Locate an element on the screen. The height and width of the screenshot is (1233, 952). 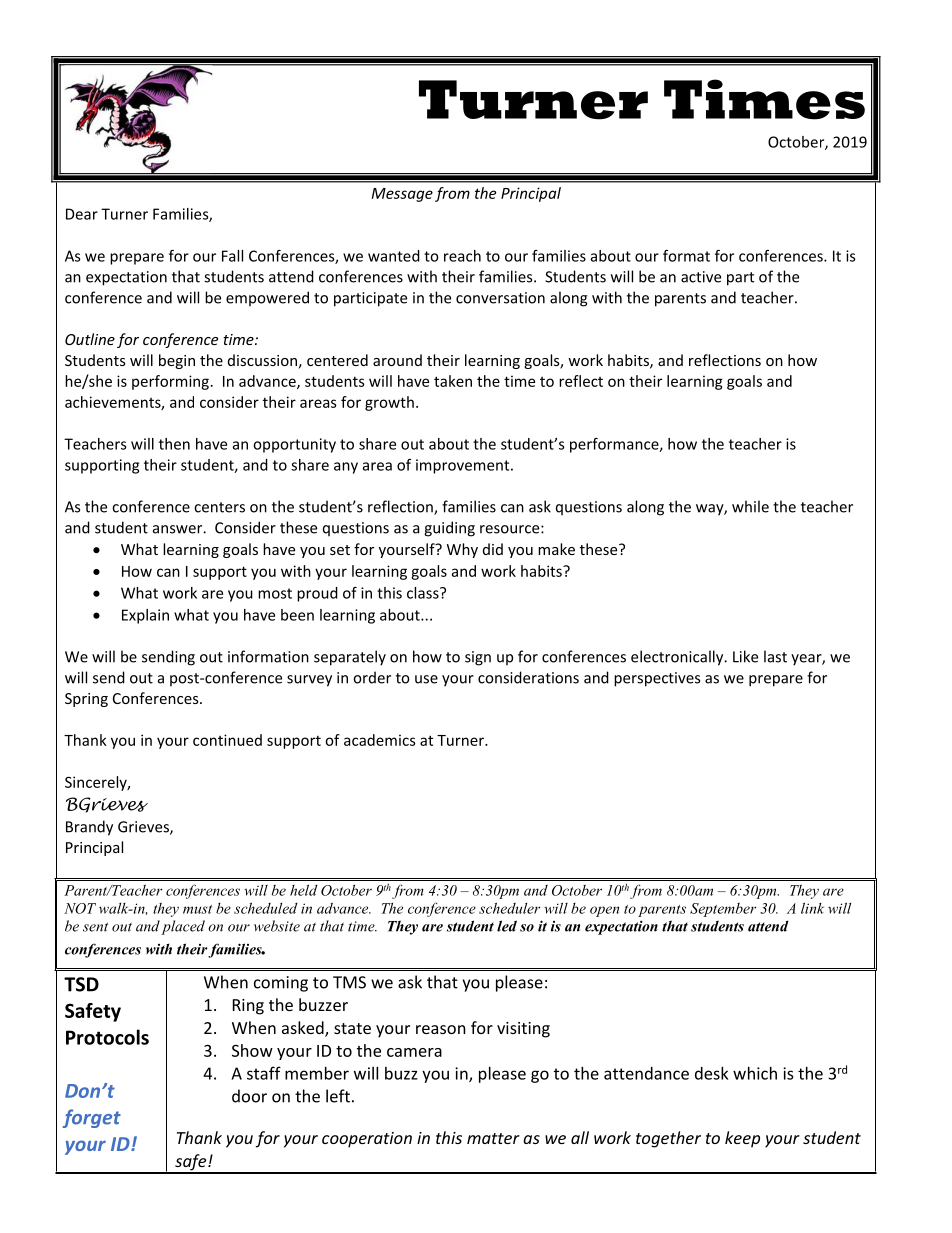
matter is located at coordinates (493, 1138).
